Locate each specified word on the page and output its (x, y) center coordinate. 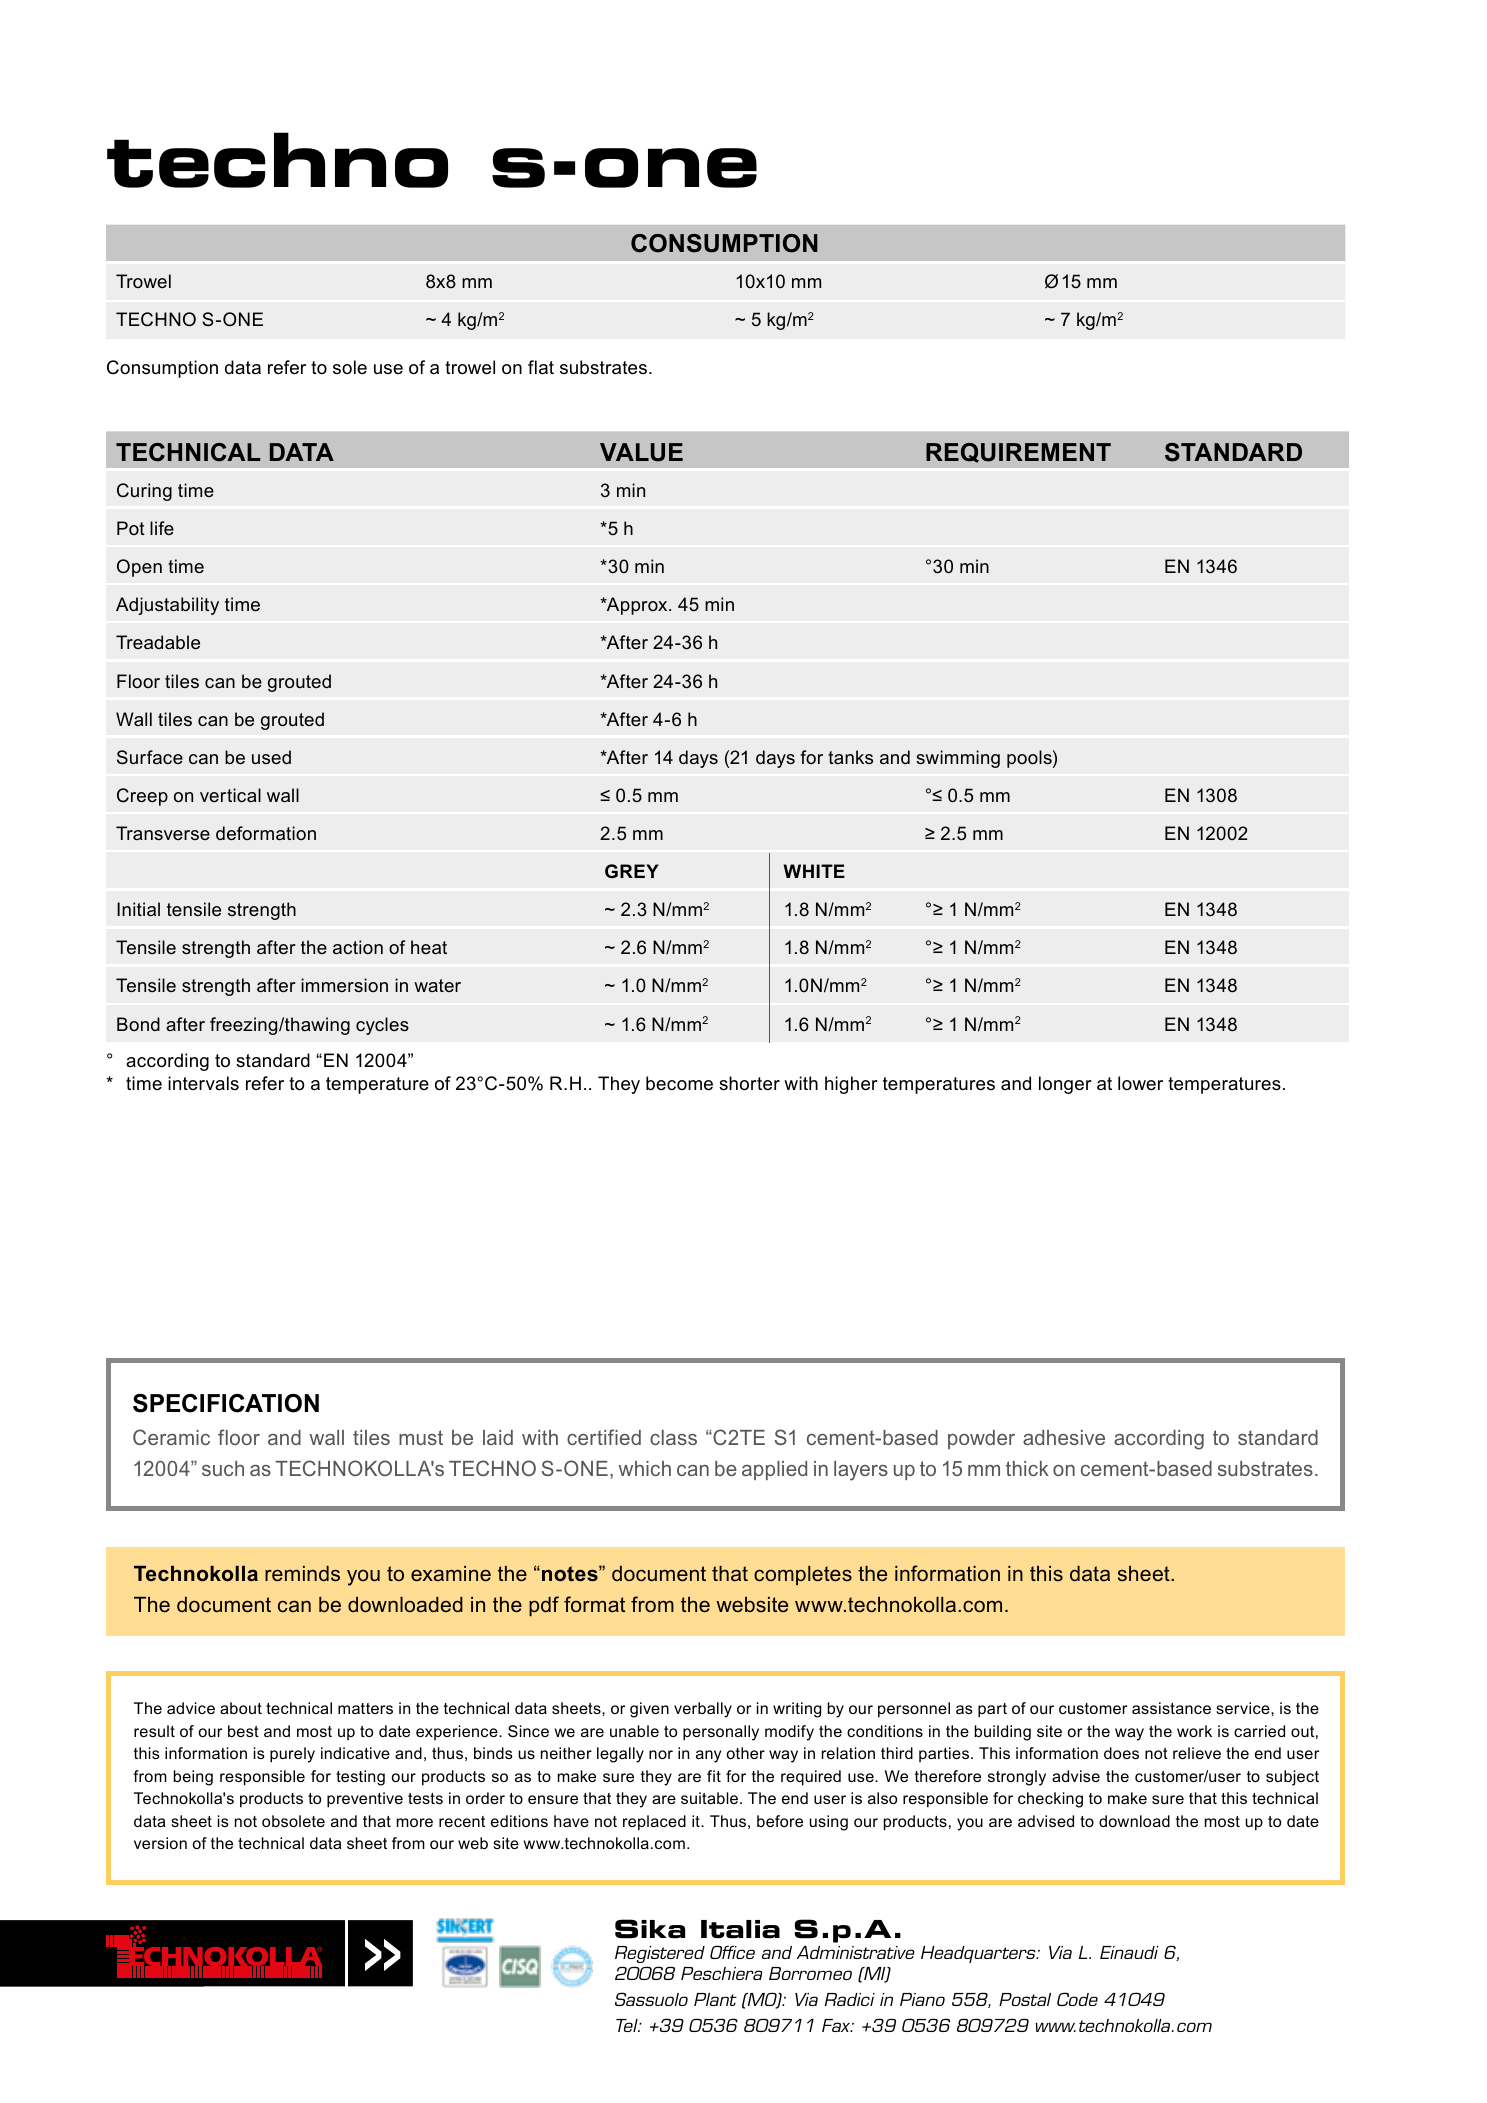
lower (1140, 1083)
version (160, 1843)
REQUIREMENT (1018, 453)
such (223, 1468)
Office (732, 1952)
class (673, 1437)
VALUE (641, 452)
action (358, 947)
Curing (144, 492)
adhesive (1064, 1437)
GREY (632, 871)
